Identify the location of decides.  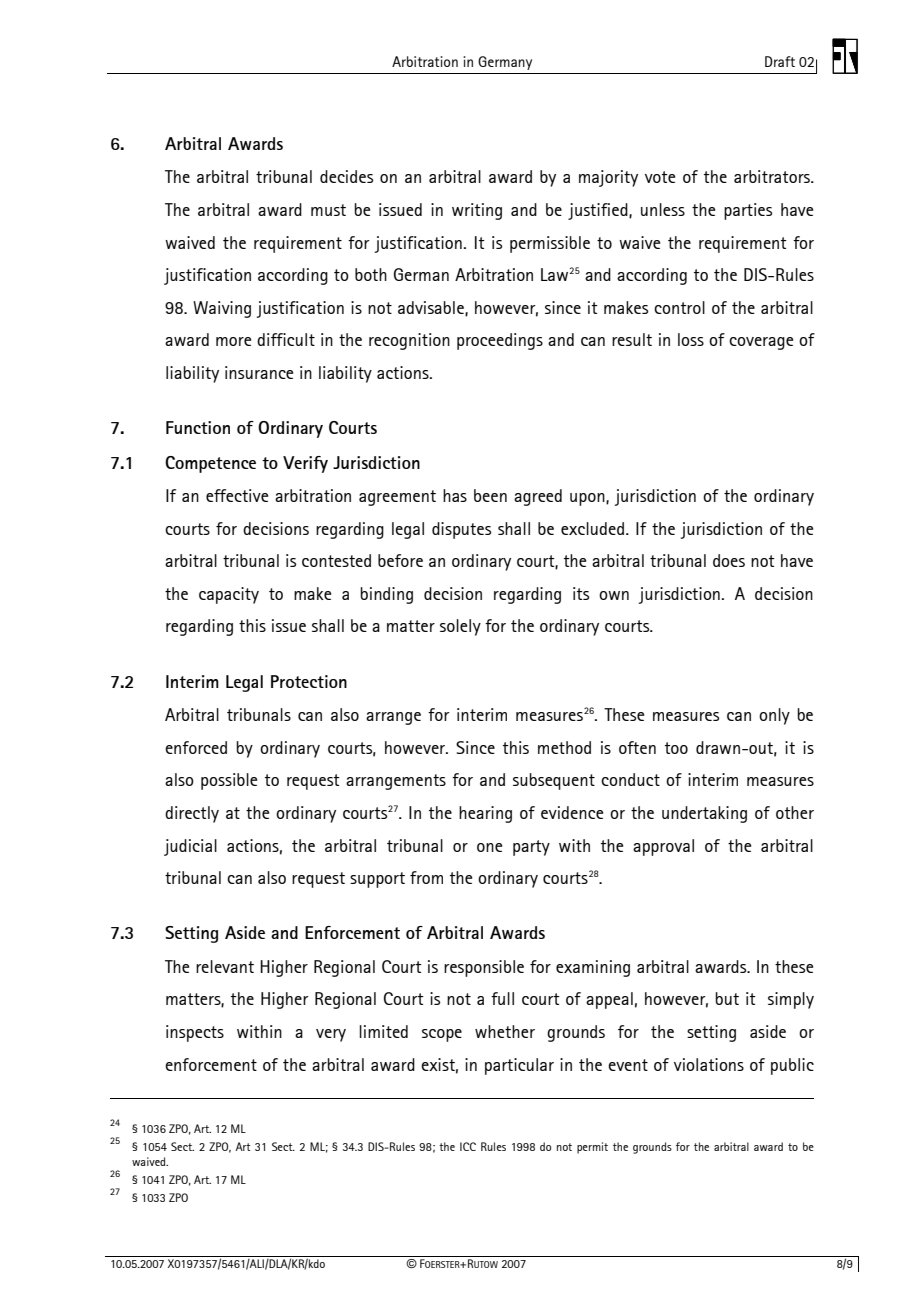
(346, 176).
